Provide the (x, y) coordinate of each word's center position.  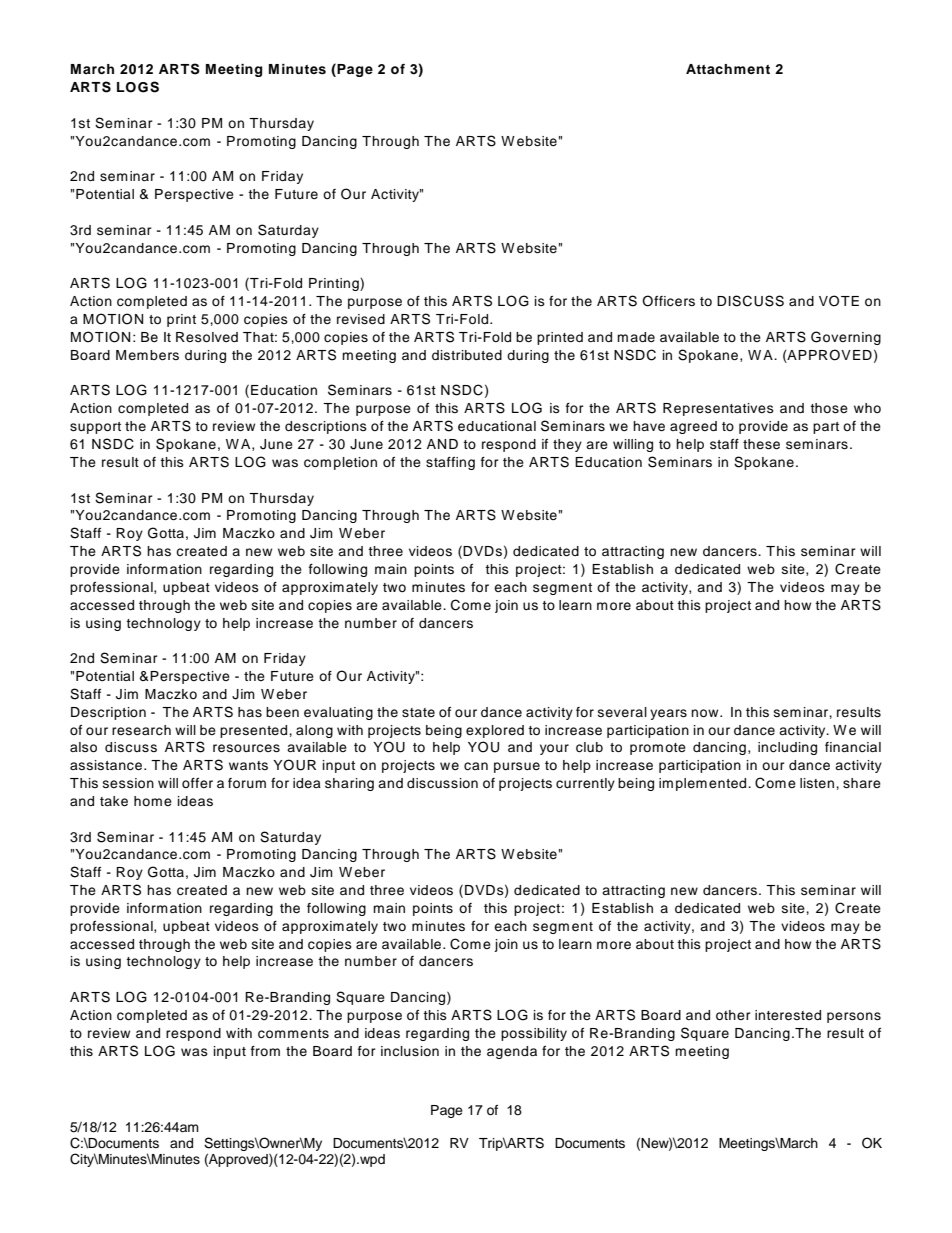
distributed (467, 355)
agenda (512, 1052)
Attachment (728, 69)
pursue (517, 767)
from (265, 1051)
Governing (846, 338)
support (95, 428)
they (567, 445)
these (761, 444)
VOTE (839, 301)
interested (788, 1015)
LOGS (138, 87)
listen (817, 783)
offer (197, 783)
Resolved (207, 337)
